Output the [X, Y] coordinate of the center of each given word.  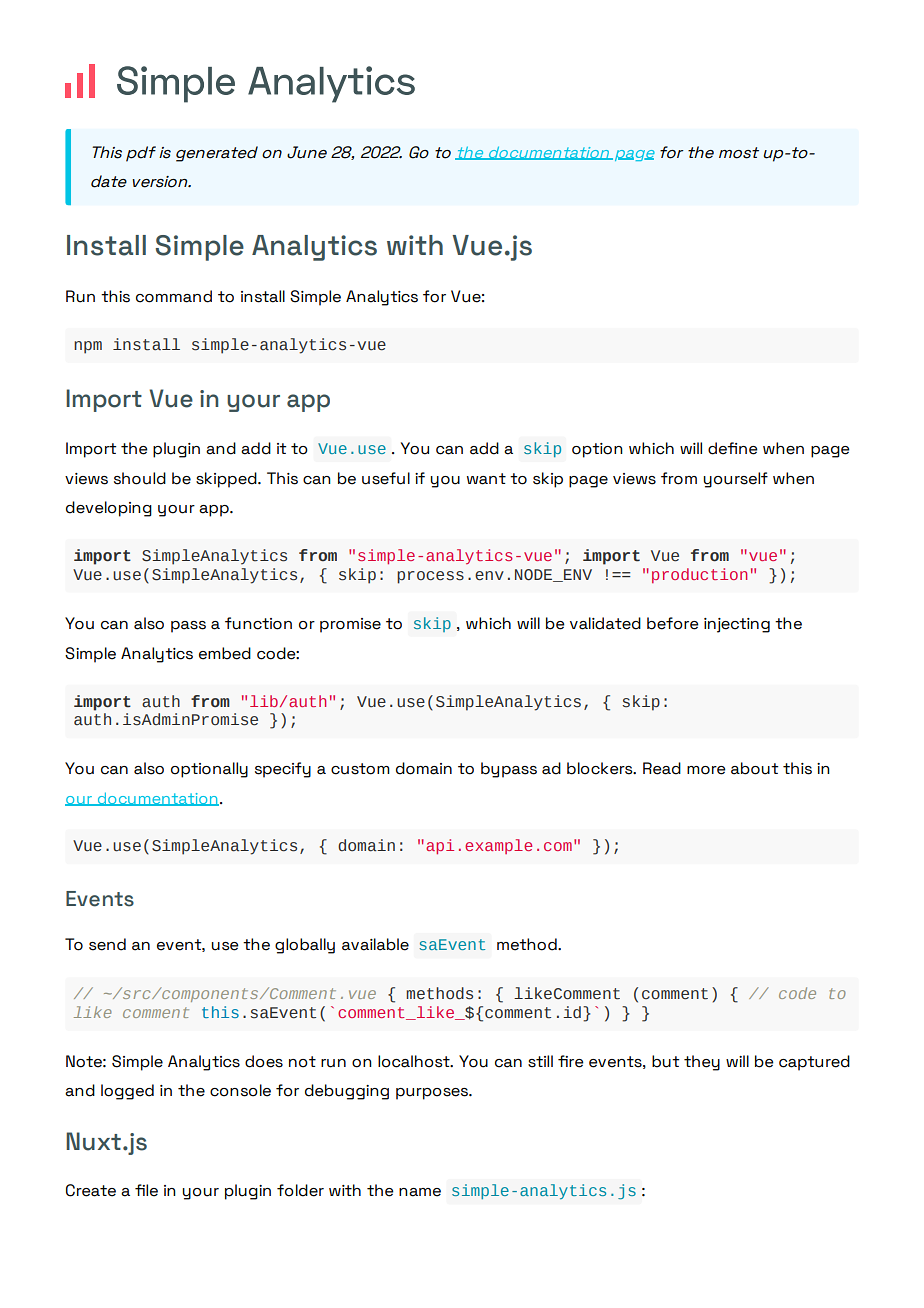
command [174, 296]
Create [91, 1190]
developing [109, 509]
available [375, 944]
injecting [737, 625]
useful [386, 478]
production [699, 575]
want [486, 479]
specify [283, 770]
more [706, 770]
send [107, 944]
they [702, 1063]
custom [360, 769]
